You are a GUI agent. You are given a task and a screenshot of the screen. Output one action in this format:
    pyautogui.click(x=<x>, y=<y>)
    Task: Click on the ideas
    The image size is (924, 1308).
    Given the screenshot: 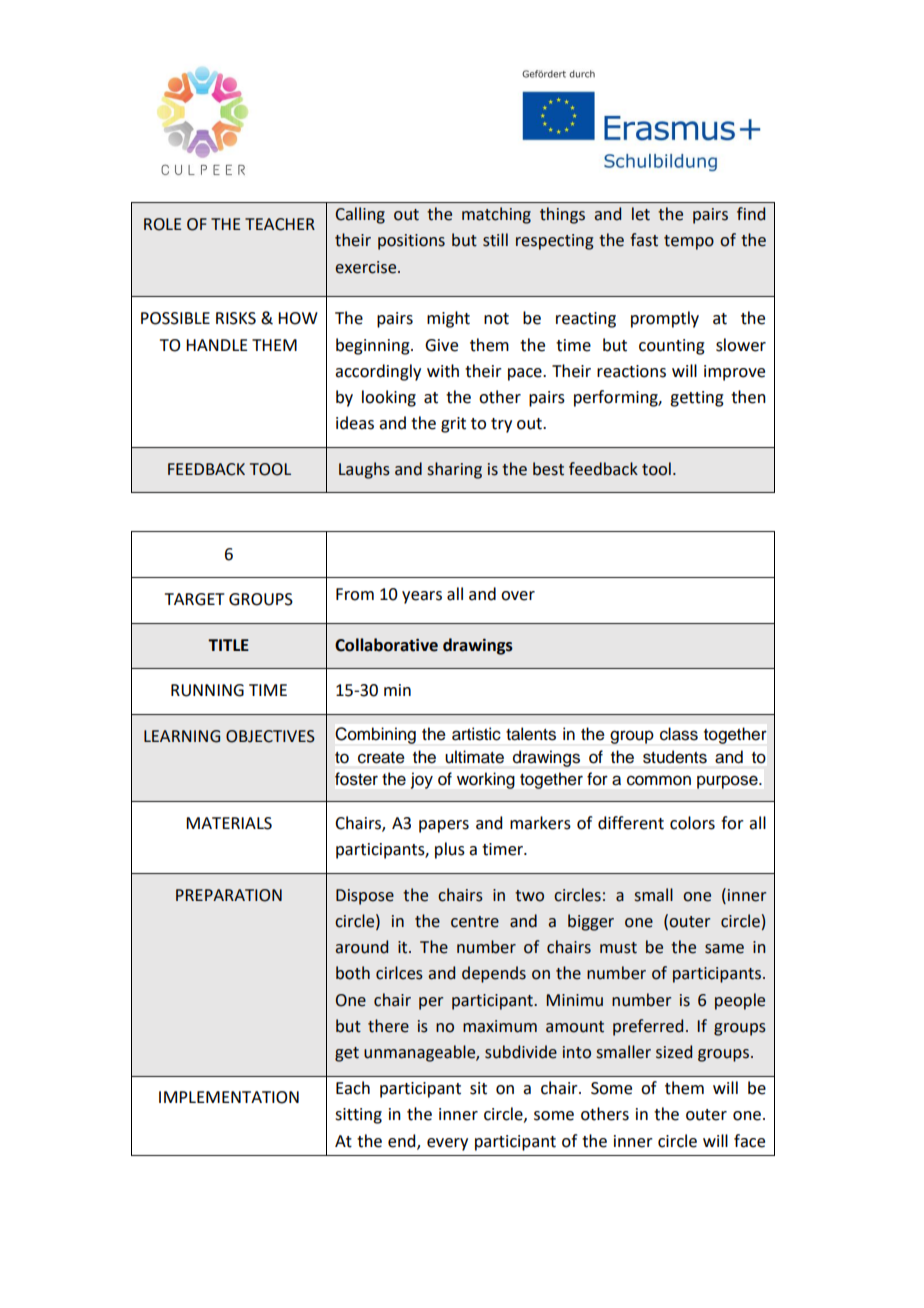 What is the action you would take?
    pyautogui.click(x=355, y=423)
